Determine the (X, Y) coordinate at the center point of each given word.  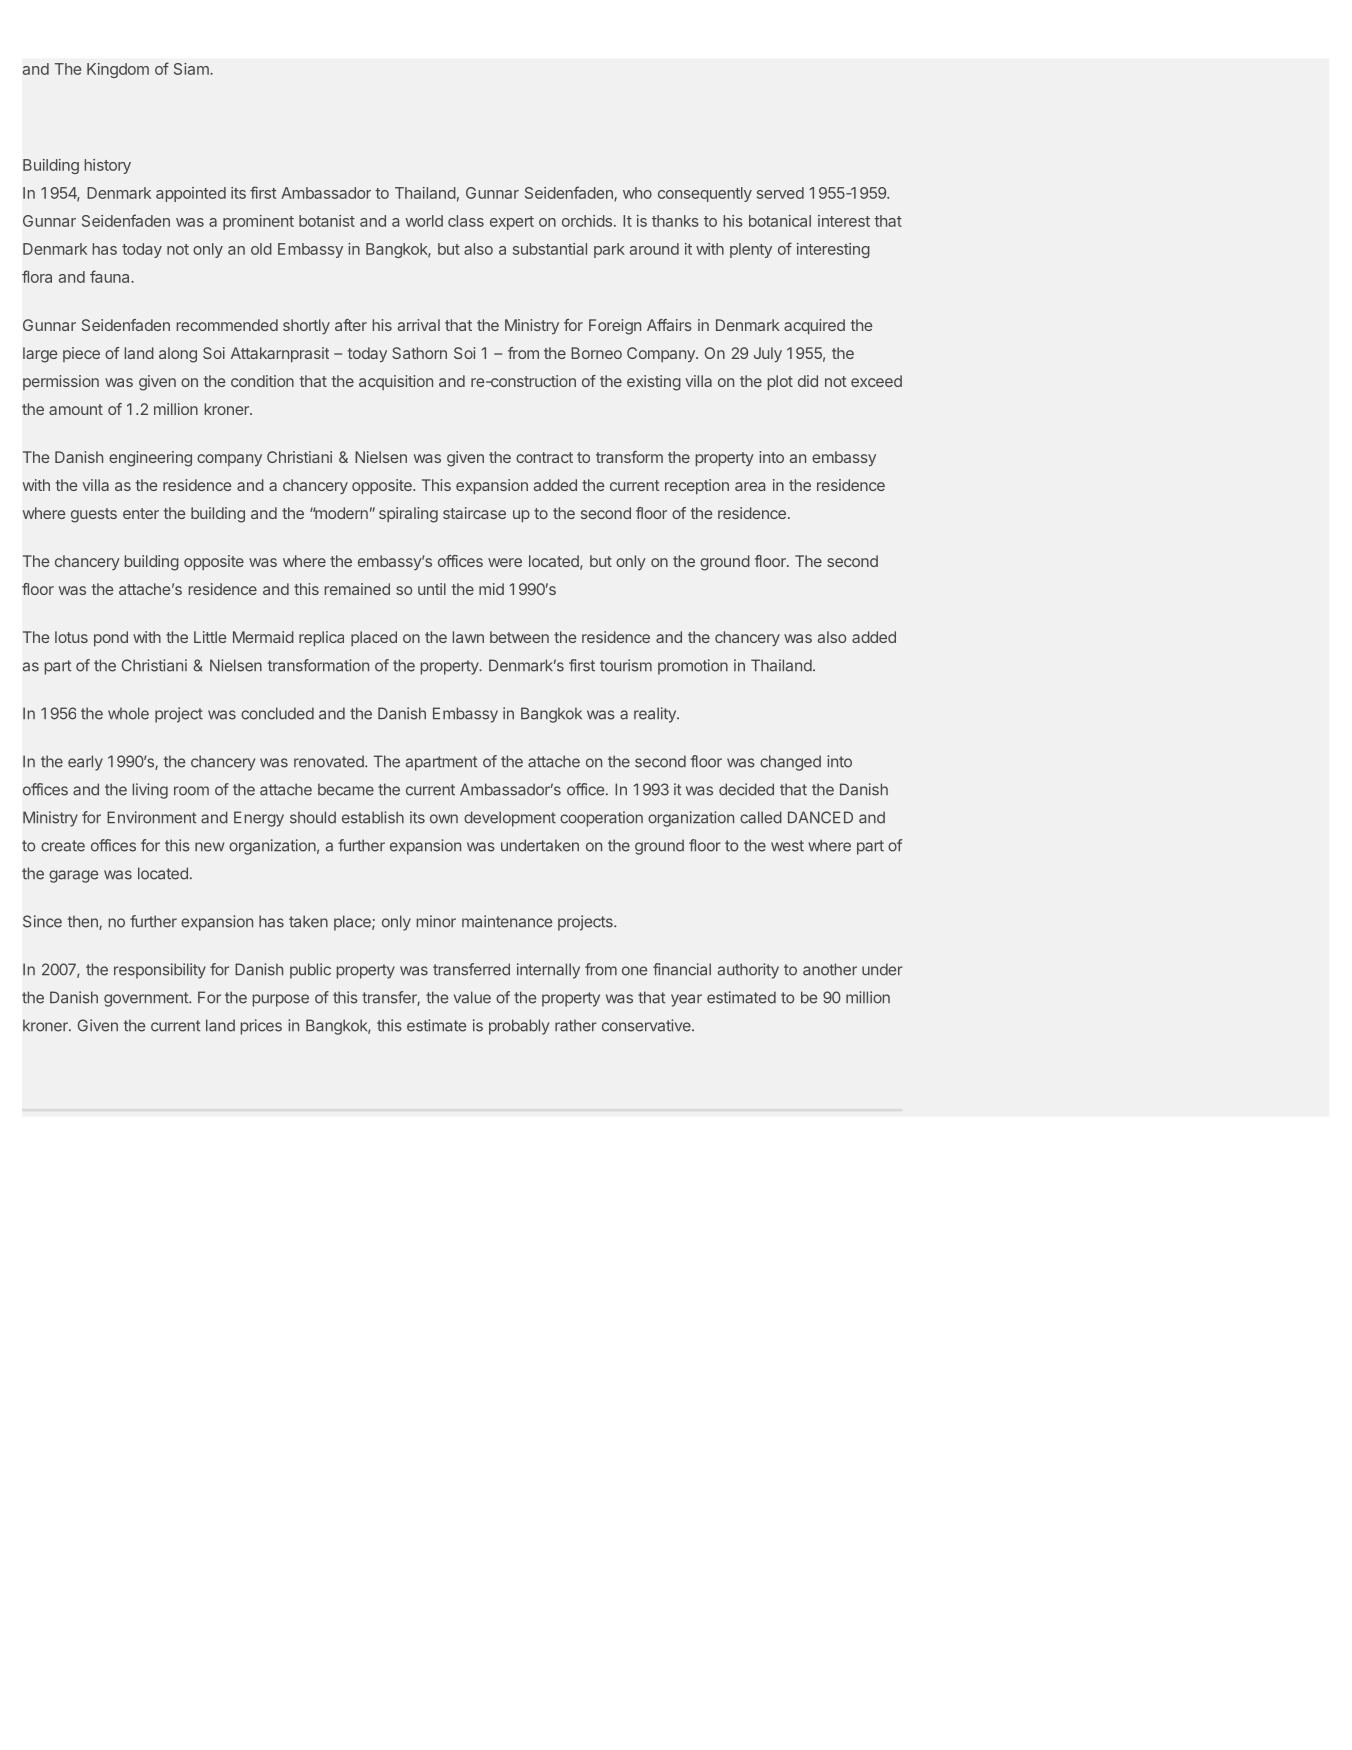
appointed (191, 194)
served (780, 193)
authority (748, 971)
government (147, 999)
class (466, 221)
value (472, 997)
